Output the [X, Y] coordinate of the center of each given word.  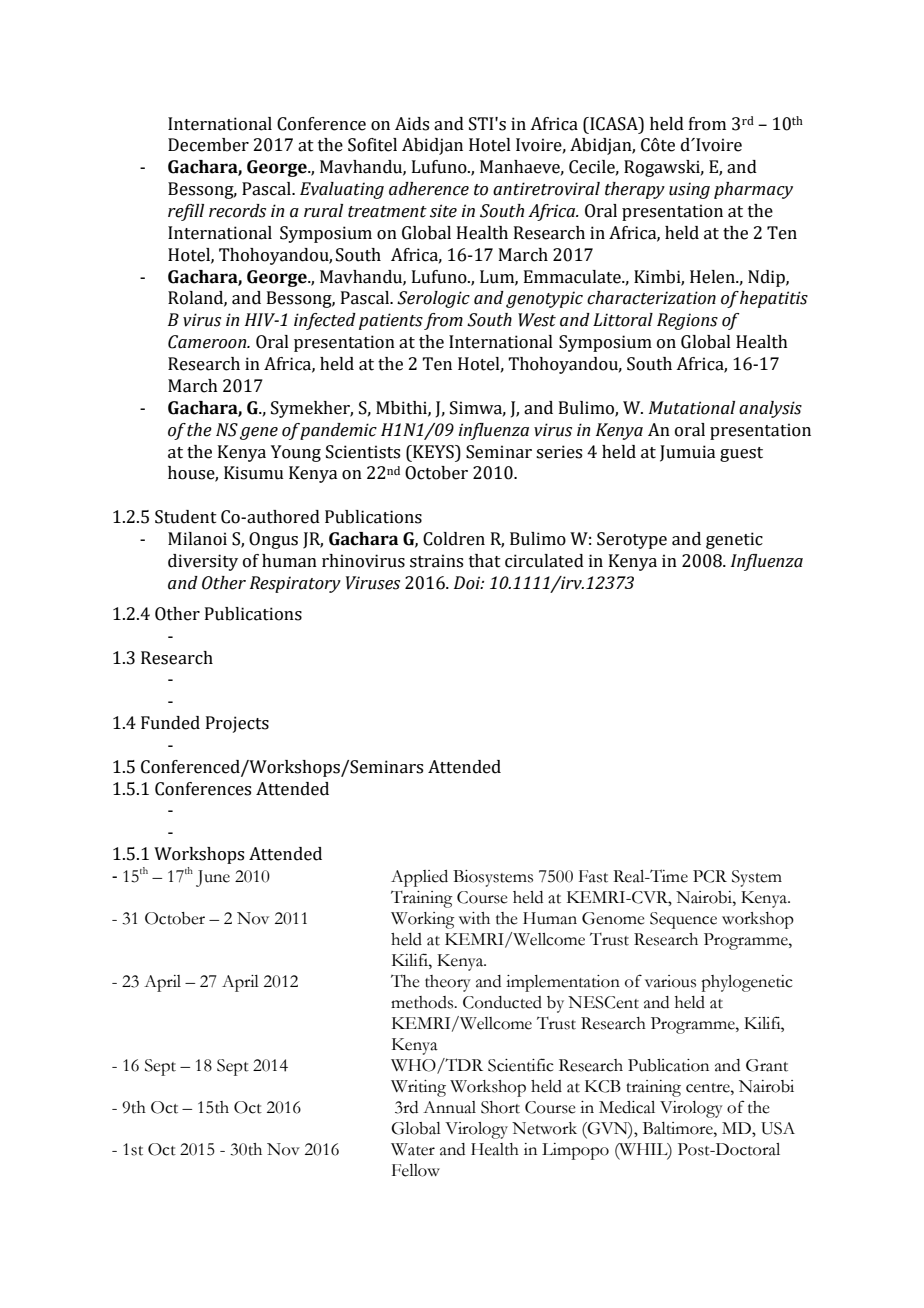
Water [413, 1149]
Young [296, 453]
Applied [419, 878]
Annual [449, 1107]
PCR [710, 876]
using [689, 190]
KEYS [433, 452]
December [208, 145]
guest [741, 454]
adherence [429, 189]
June [213, 878]
